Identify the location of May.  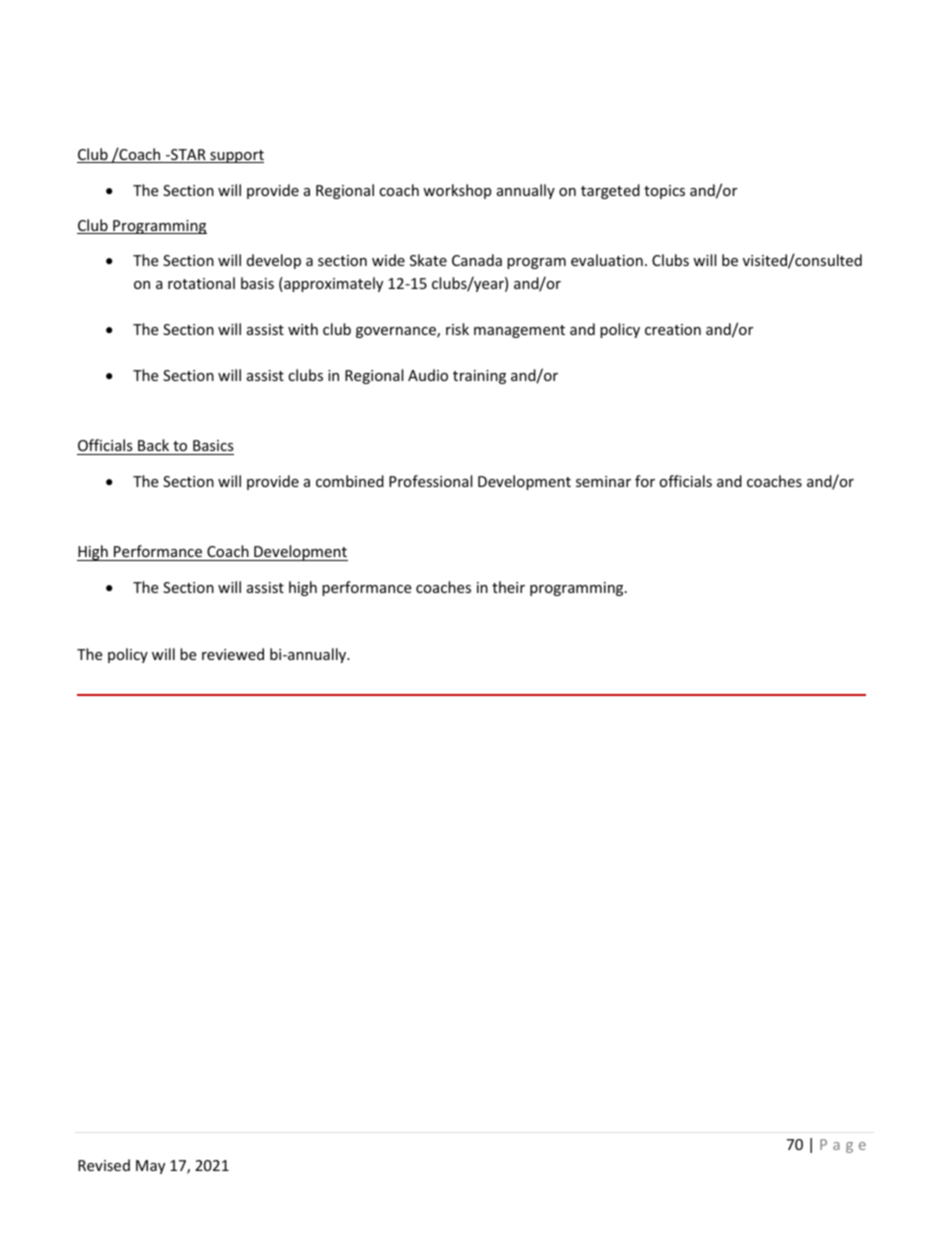
(150, 1167).
